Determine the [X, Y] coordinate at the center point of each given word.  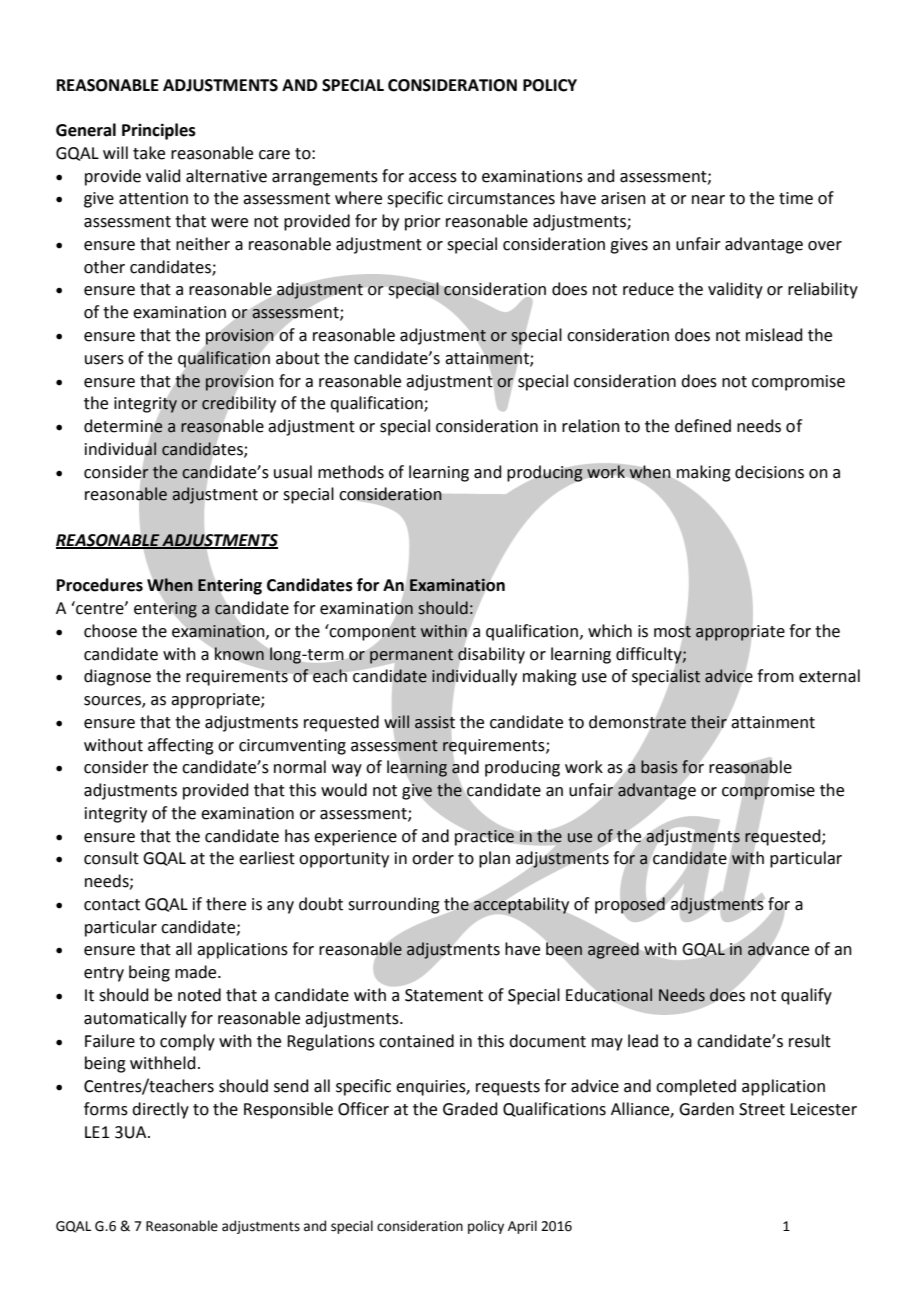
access [433, 178]
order [433, 858]
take [149, 153]
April [522, 1227]
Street [762, 1109]
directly [160, 1110]
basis [659, 767]
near [708, 200]
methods [351, 472]
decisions [769, 472]
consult [111, 858]
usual [293, 472]
